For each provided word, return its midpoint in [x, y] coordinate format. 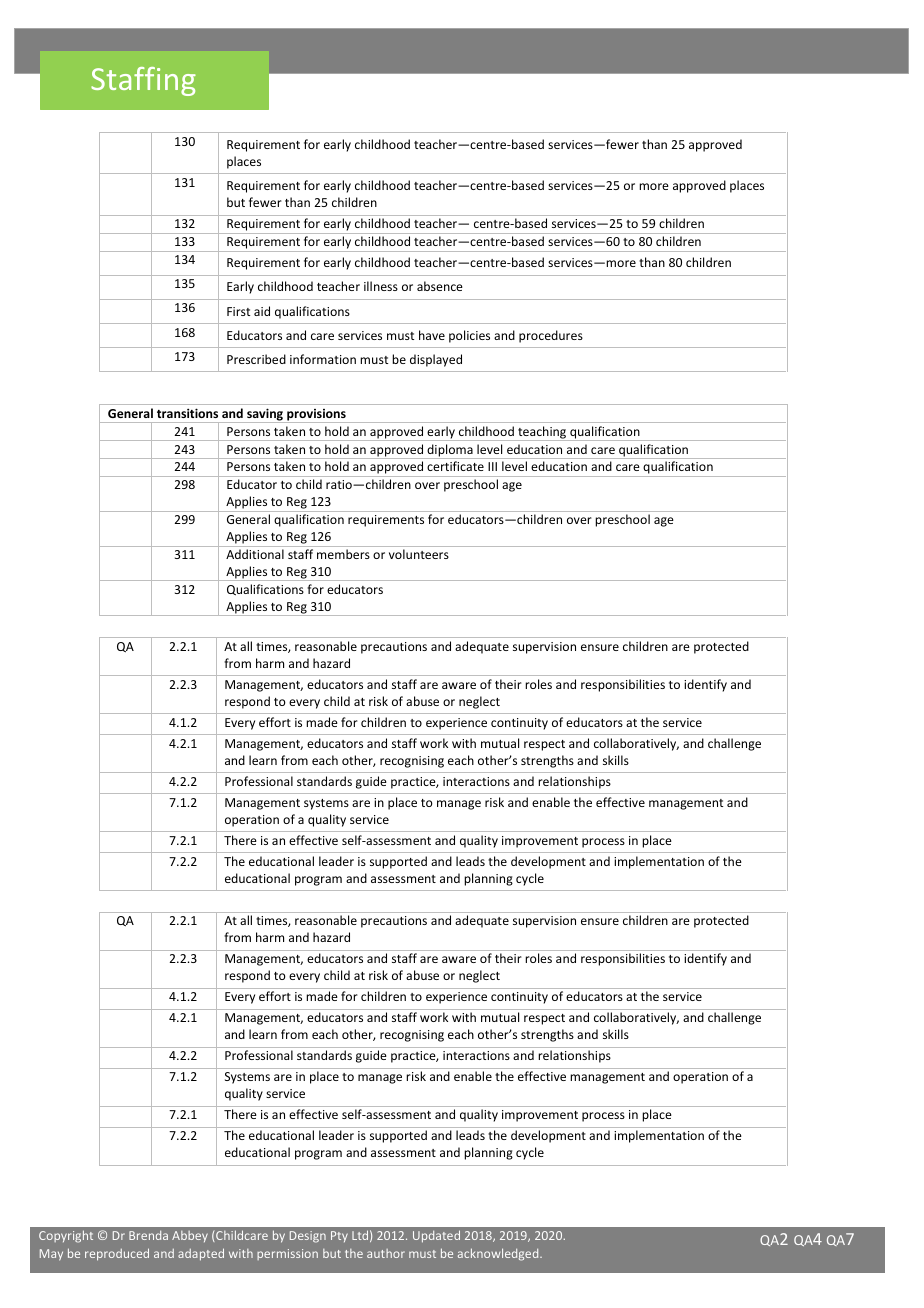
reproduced [117, 1254]
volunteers [419, 554]
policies [469, 336]
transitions [187, 413]
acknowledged [499, 1254]
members [343, 554]
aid [262, 311]
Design [308, 1237]
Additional [255, 554]
